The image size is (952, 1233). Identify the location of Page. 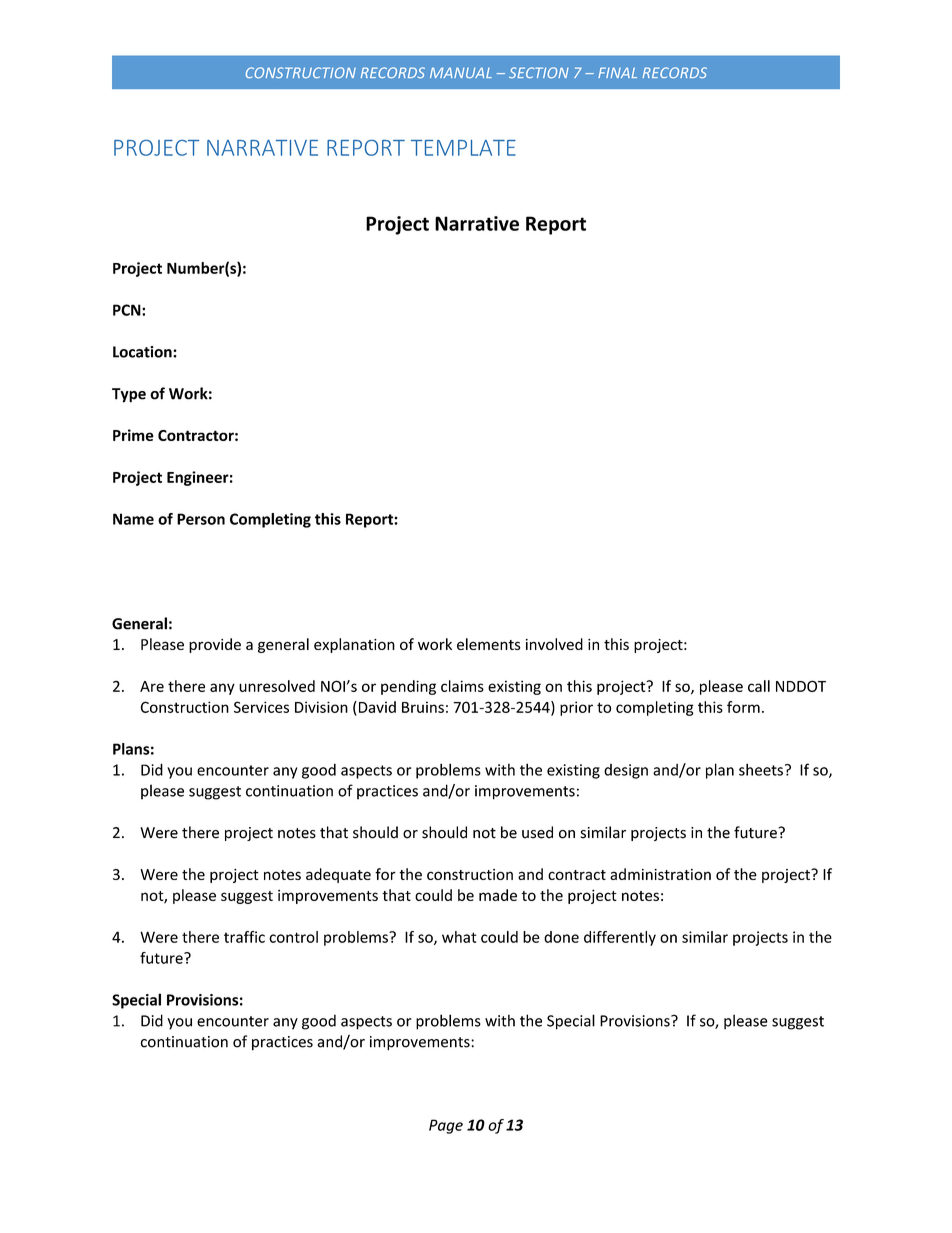
(446, 1126).
